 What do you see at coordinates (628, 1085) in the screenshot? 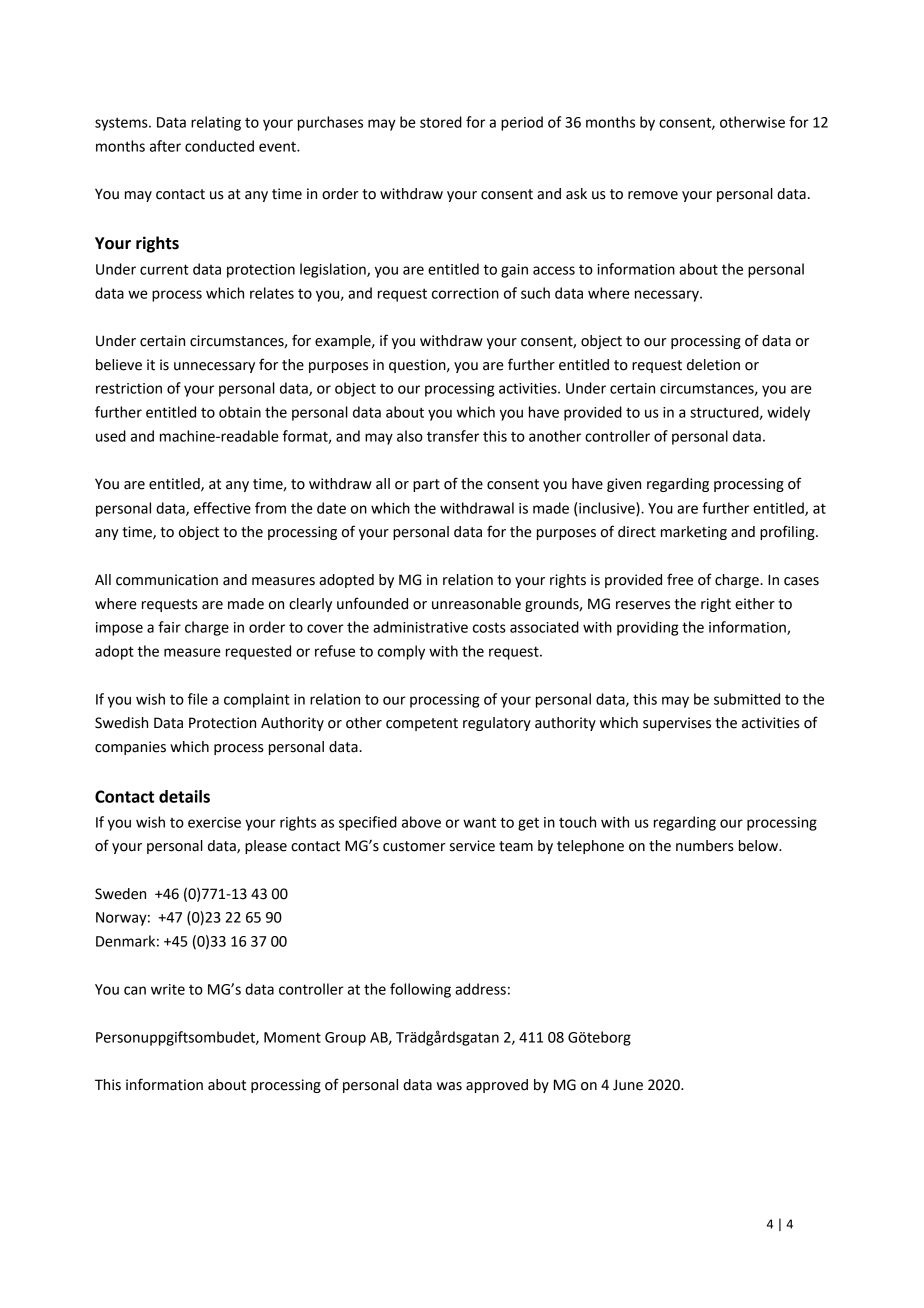
I see `June` at bounding box center [628, 1085].
